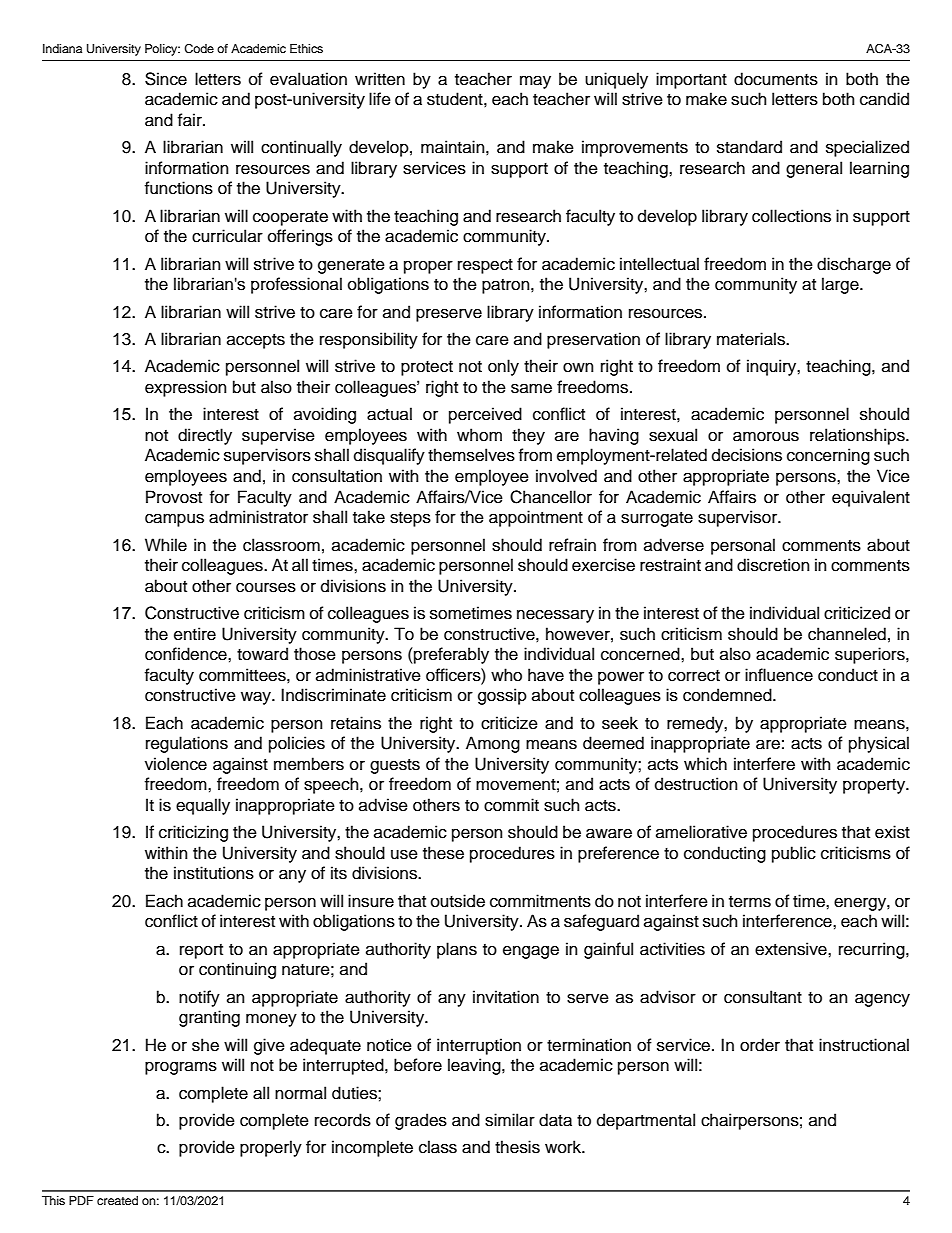  Describe the element at coordinates (750, 902) in the screenshot. I see `terms` at that location.
